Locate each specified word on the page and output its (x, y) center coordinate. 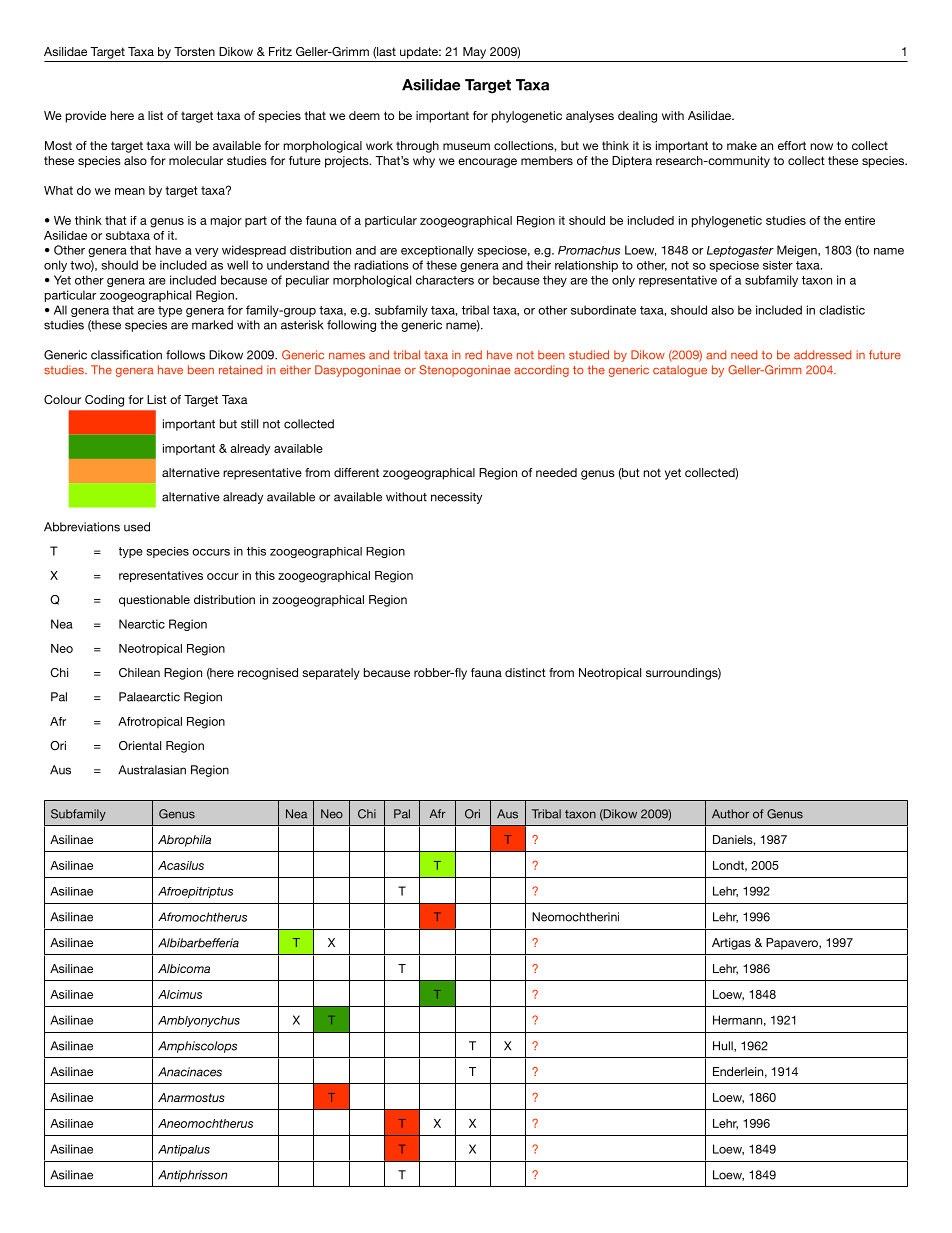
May (474, 53)
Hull (724, 1046)
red (473, 355)
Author (730, 814)
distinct (525, 672)
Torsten (194, 51)
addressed (822, 355)
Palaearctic (149, 697)
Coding (104, 401)
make (742, 145)
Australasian (152, 770)
